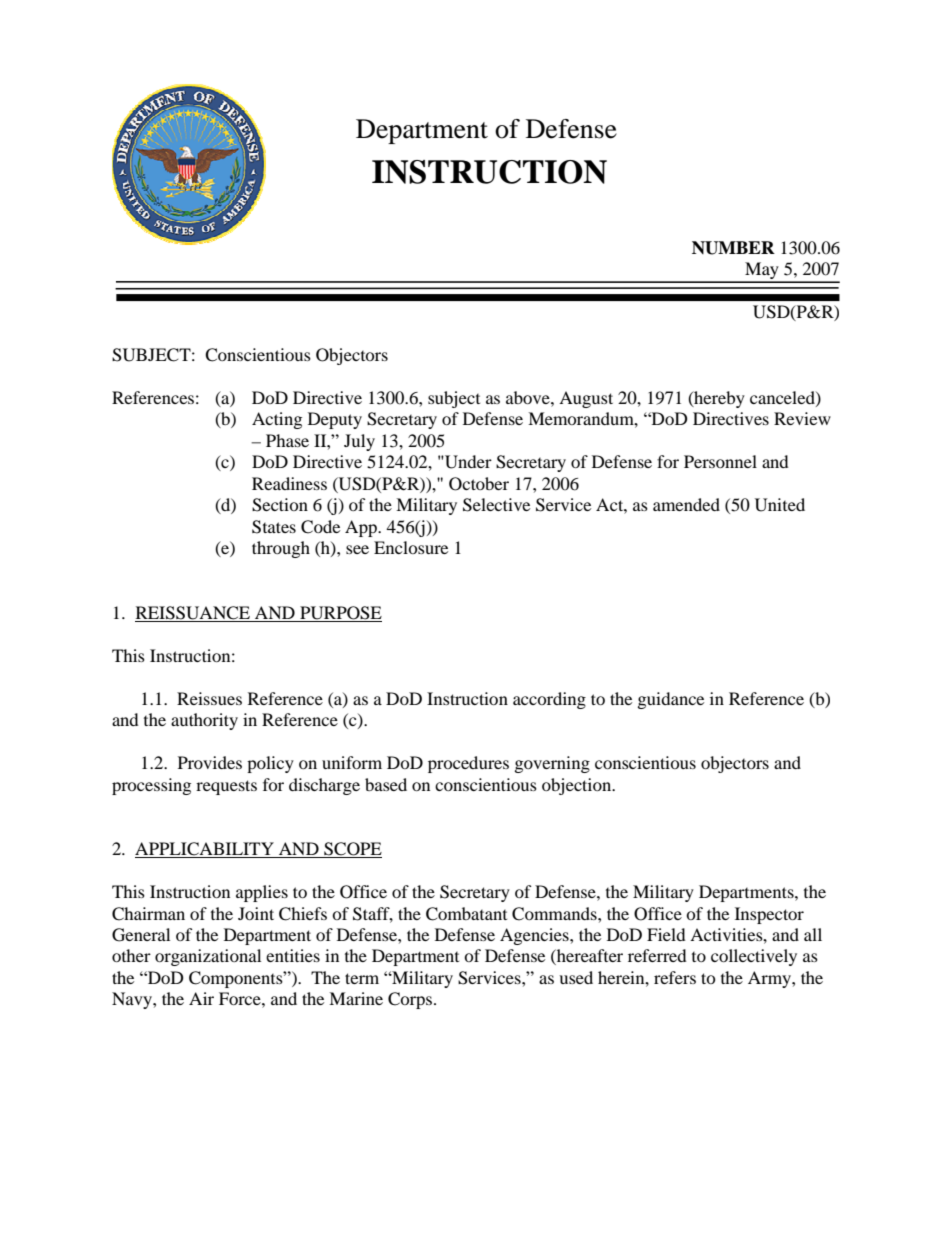 Image resolution: width=952 pixels, height=1233 pixels. I want to click on August, so click(586, 399).
